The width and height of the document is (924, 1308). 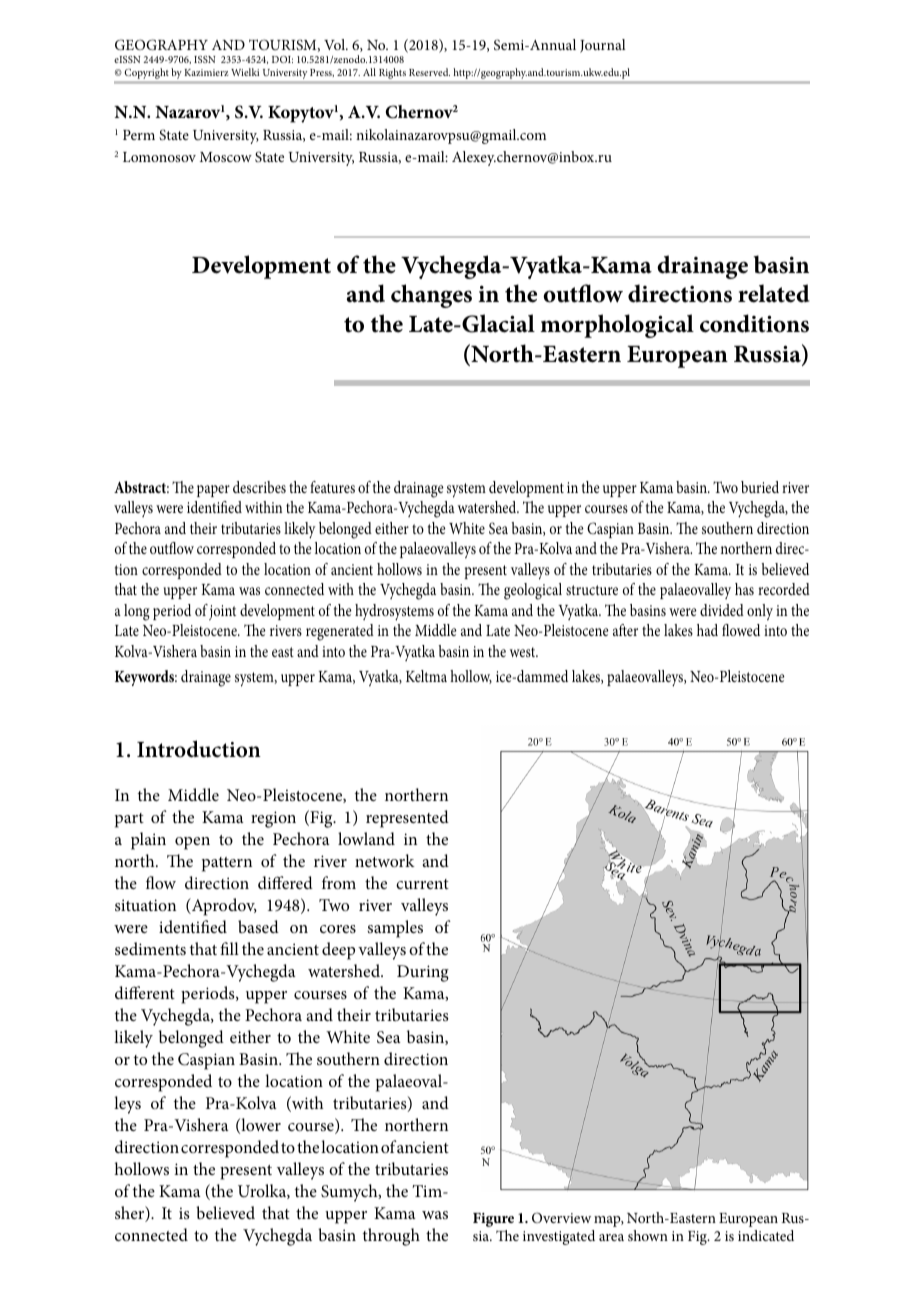 I want to click on Reserved, so click(x=429, y=72).
